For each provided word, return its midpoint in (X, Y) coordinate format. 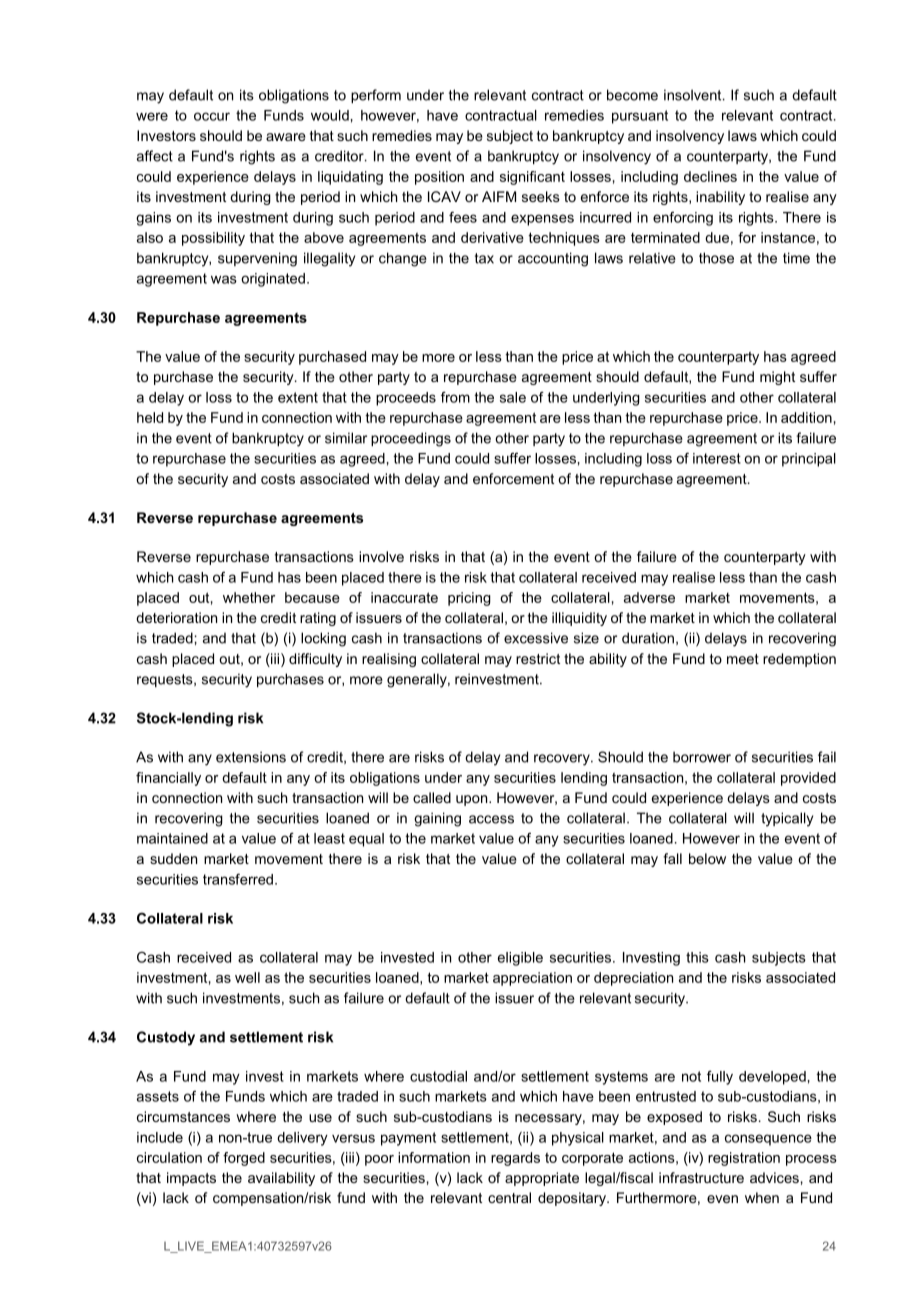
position (439, 178)
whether (249, 597)
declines (710, 176)
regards (515, 1159)
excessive (536, 638)
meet (743, 659)
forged (244, 1159)
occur (212, 116)
